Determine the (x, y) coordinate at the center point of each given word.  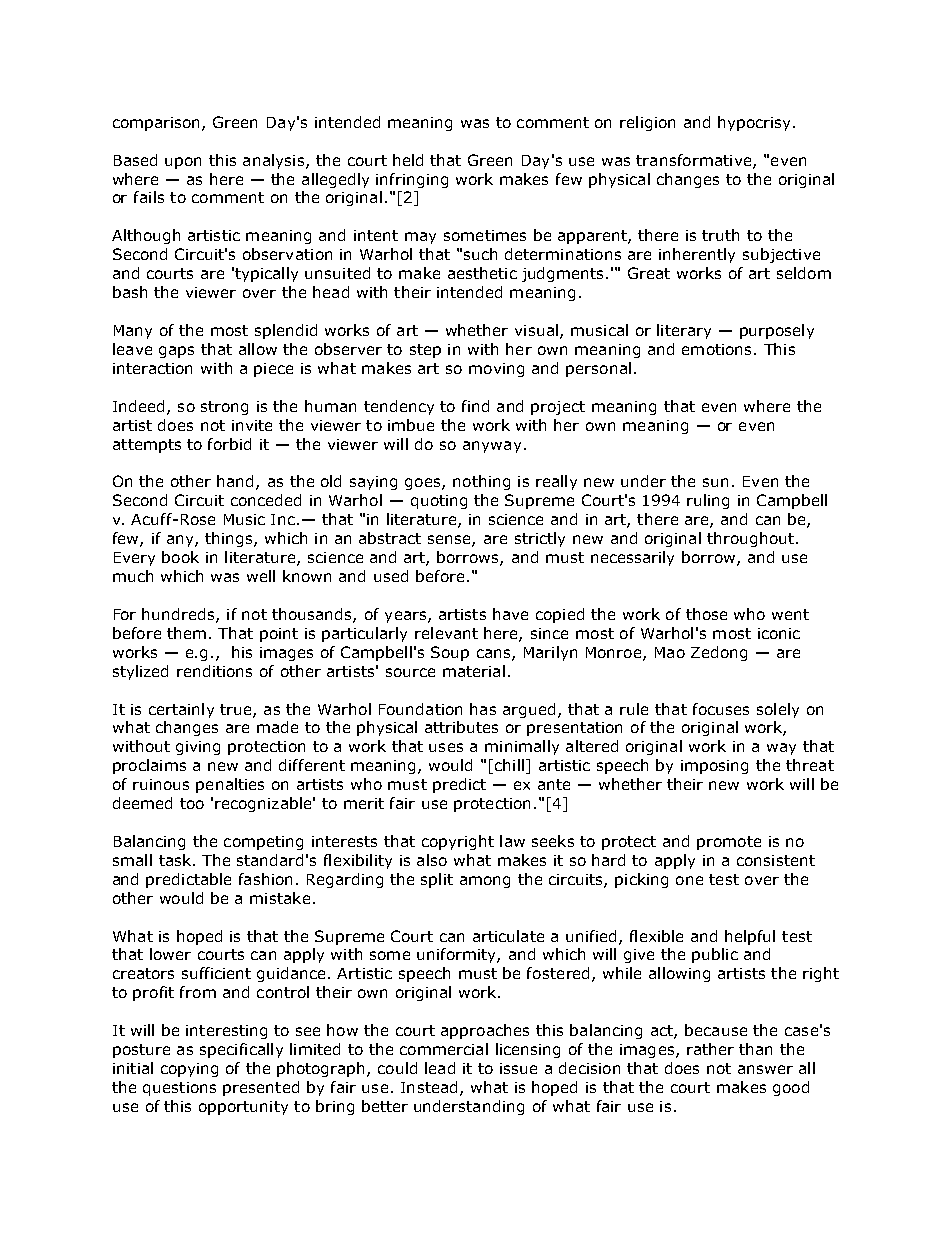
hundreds (179, 615)
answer (765, 1069)
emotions (718, 349)
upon (183, 163)
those (706, 614)
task (176, 860)
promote (729, 843)
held (408, 160)
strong (224, 408)
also (432, 860)
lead (440, 1068)
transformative (695, 161)
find (475, 406)
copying (189, 1070)
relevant (446, 633)
